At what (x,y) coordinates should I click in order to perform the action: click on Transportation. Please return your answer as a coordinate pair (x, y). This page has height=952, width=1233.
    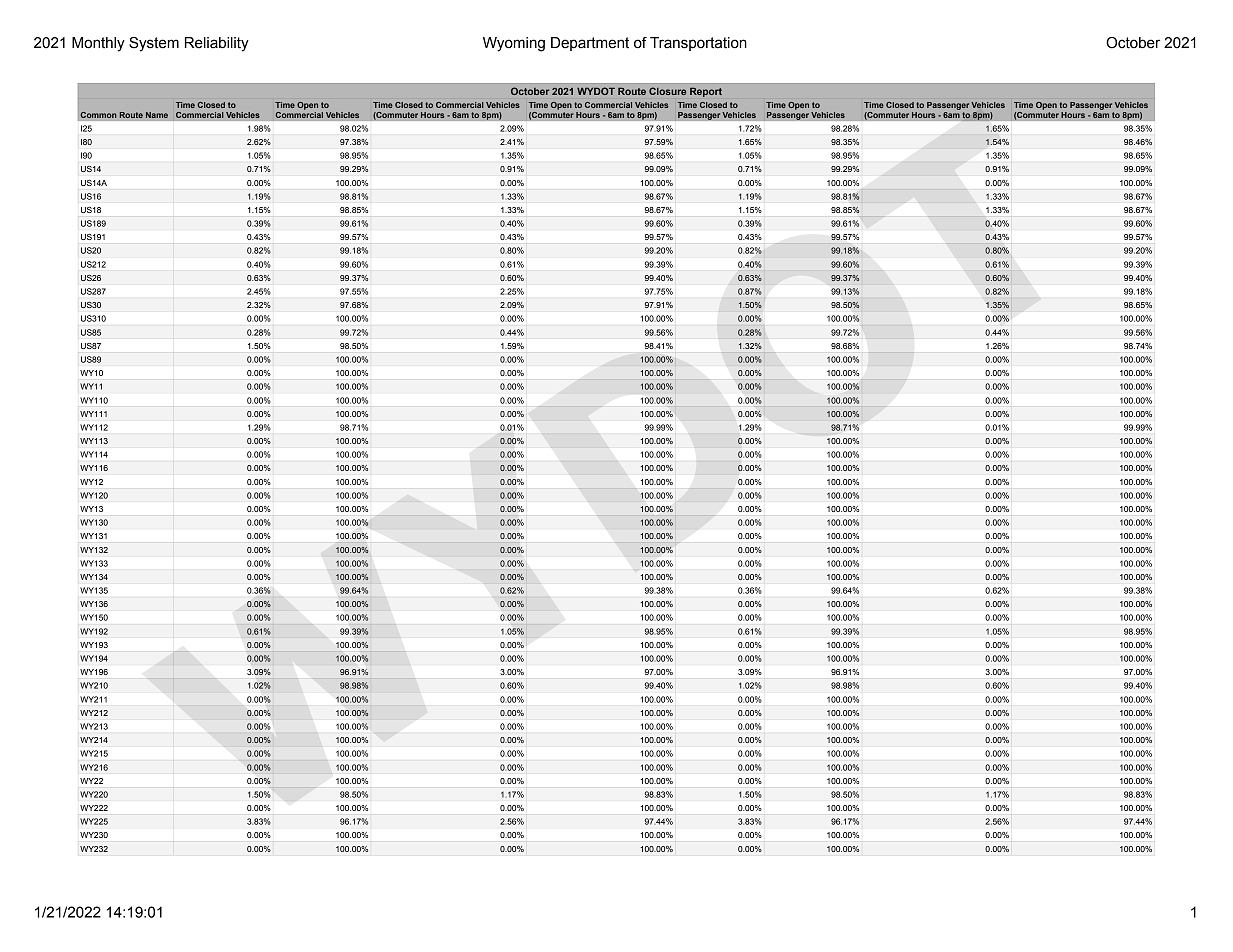
    Looking at the image, I should click on (698, 44).
